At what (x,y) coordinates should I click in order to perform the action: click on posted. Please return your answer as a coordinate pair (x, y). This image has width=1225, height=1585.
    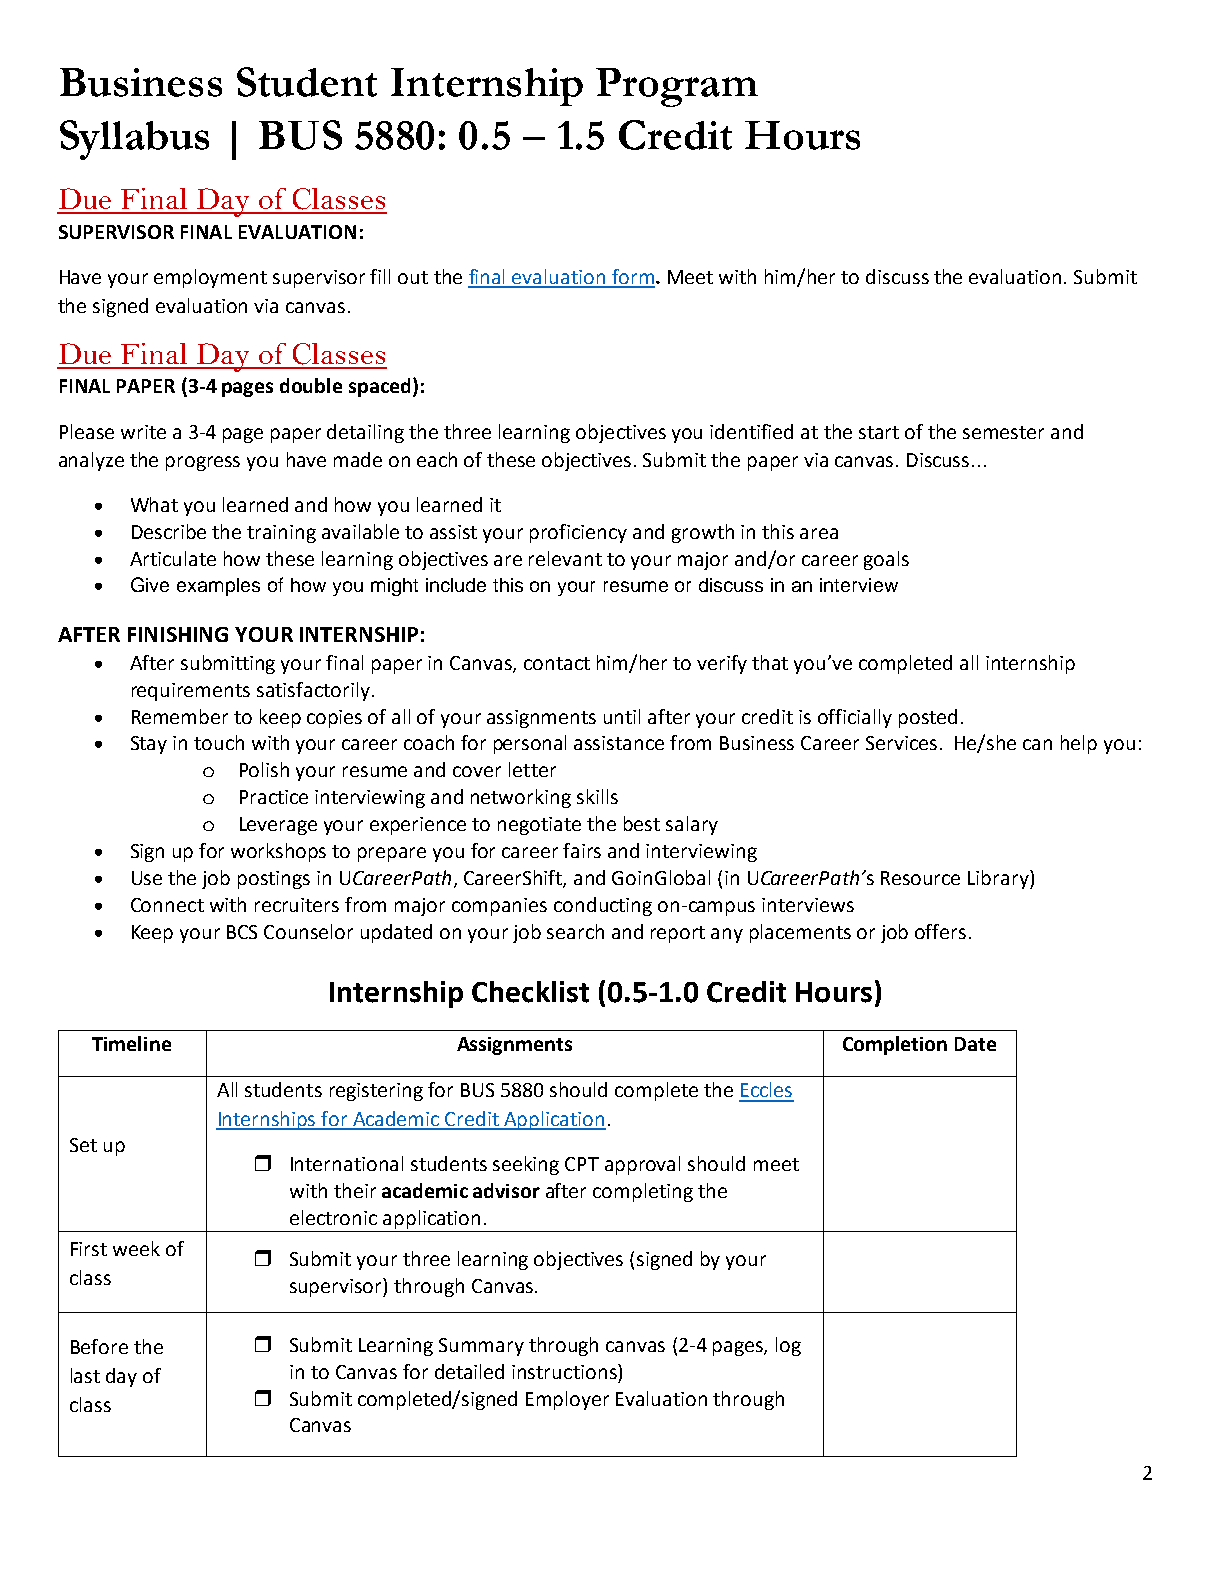
    Looking at the image, I should click on (928, 718).
